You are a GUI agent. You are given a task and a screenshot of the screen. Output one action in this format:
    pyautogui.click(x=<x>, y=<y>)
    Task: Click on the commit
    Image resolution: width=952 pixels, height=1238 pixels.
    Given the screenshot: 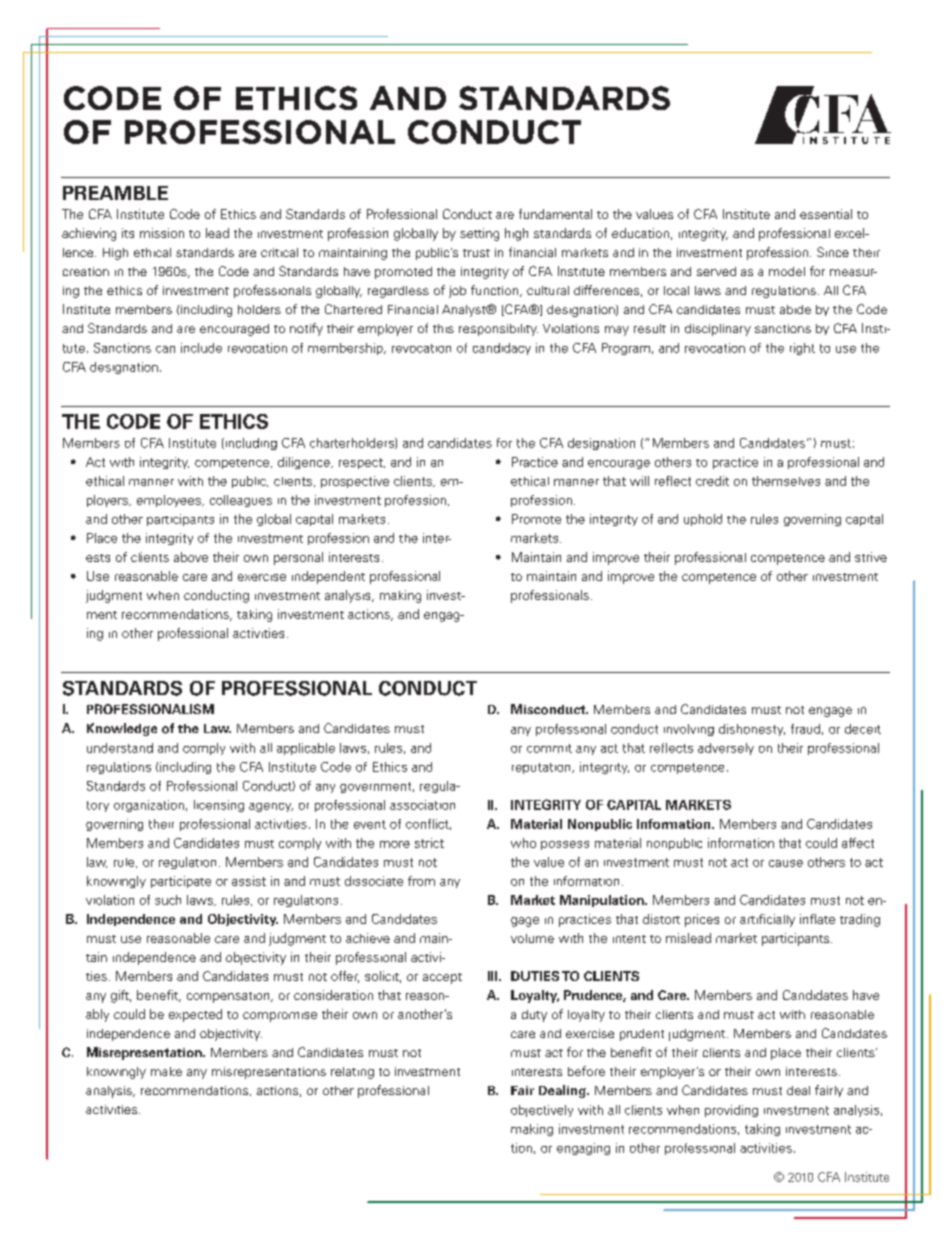 What is the action you would take?
    pyautogui.click(x=549, y=748)
